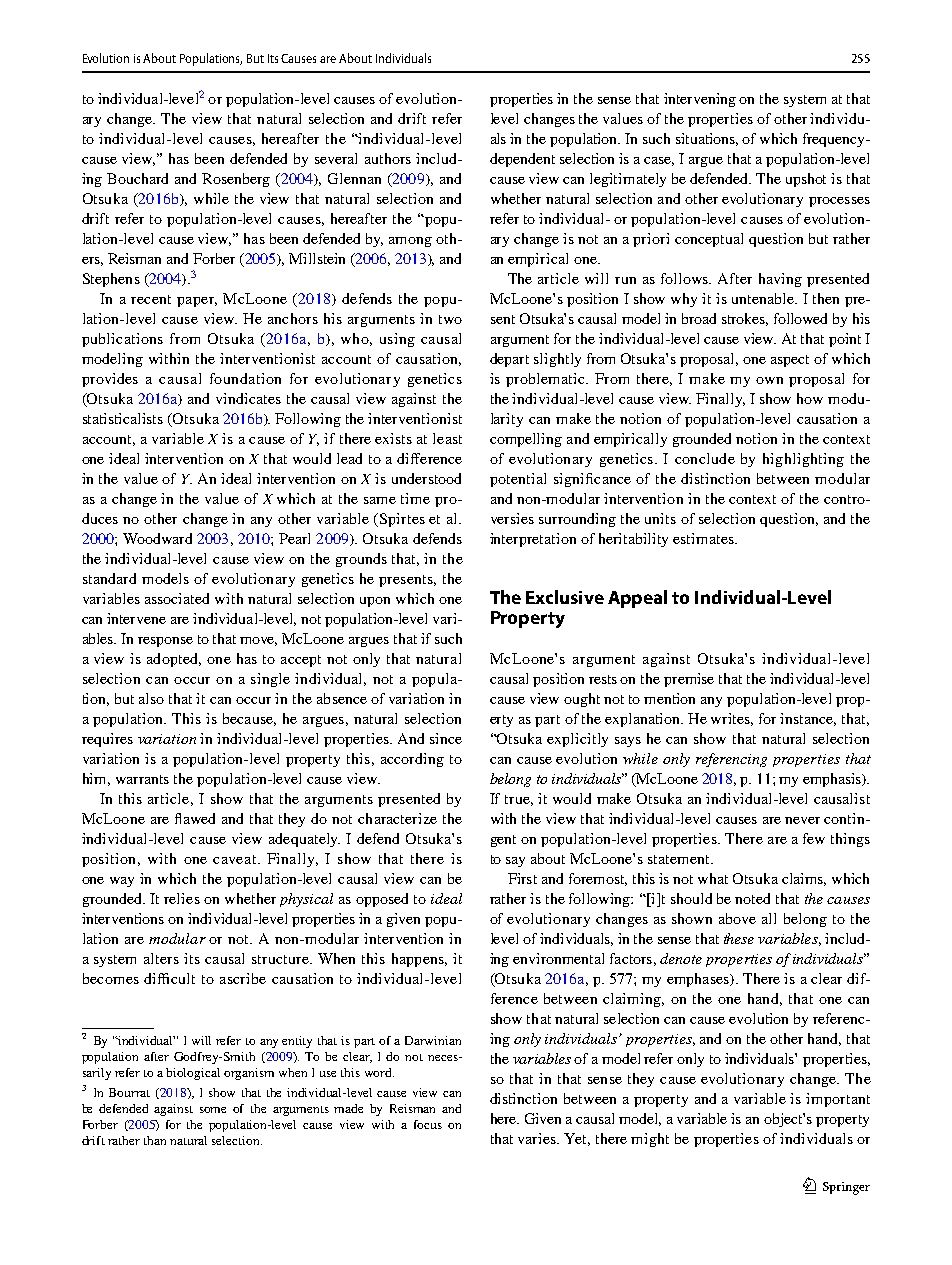 Image resolution: width=952 pixels, height=1265 pixels. What do you see at coordinates (700, 100) in the image?
I see `intervening` at bounding box center [700, 100].
